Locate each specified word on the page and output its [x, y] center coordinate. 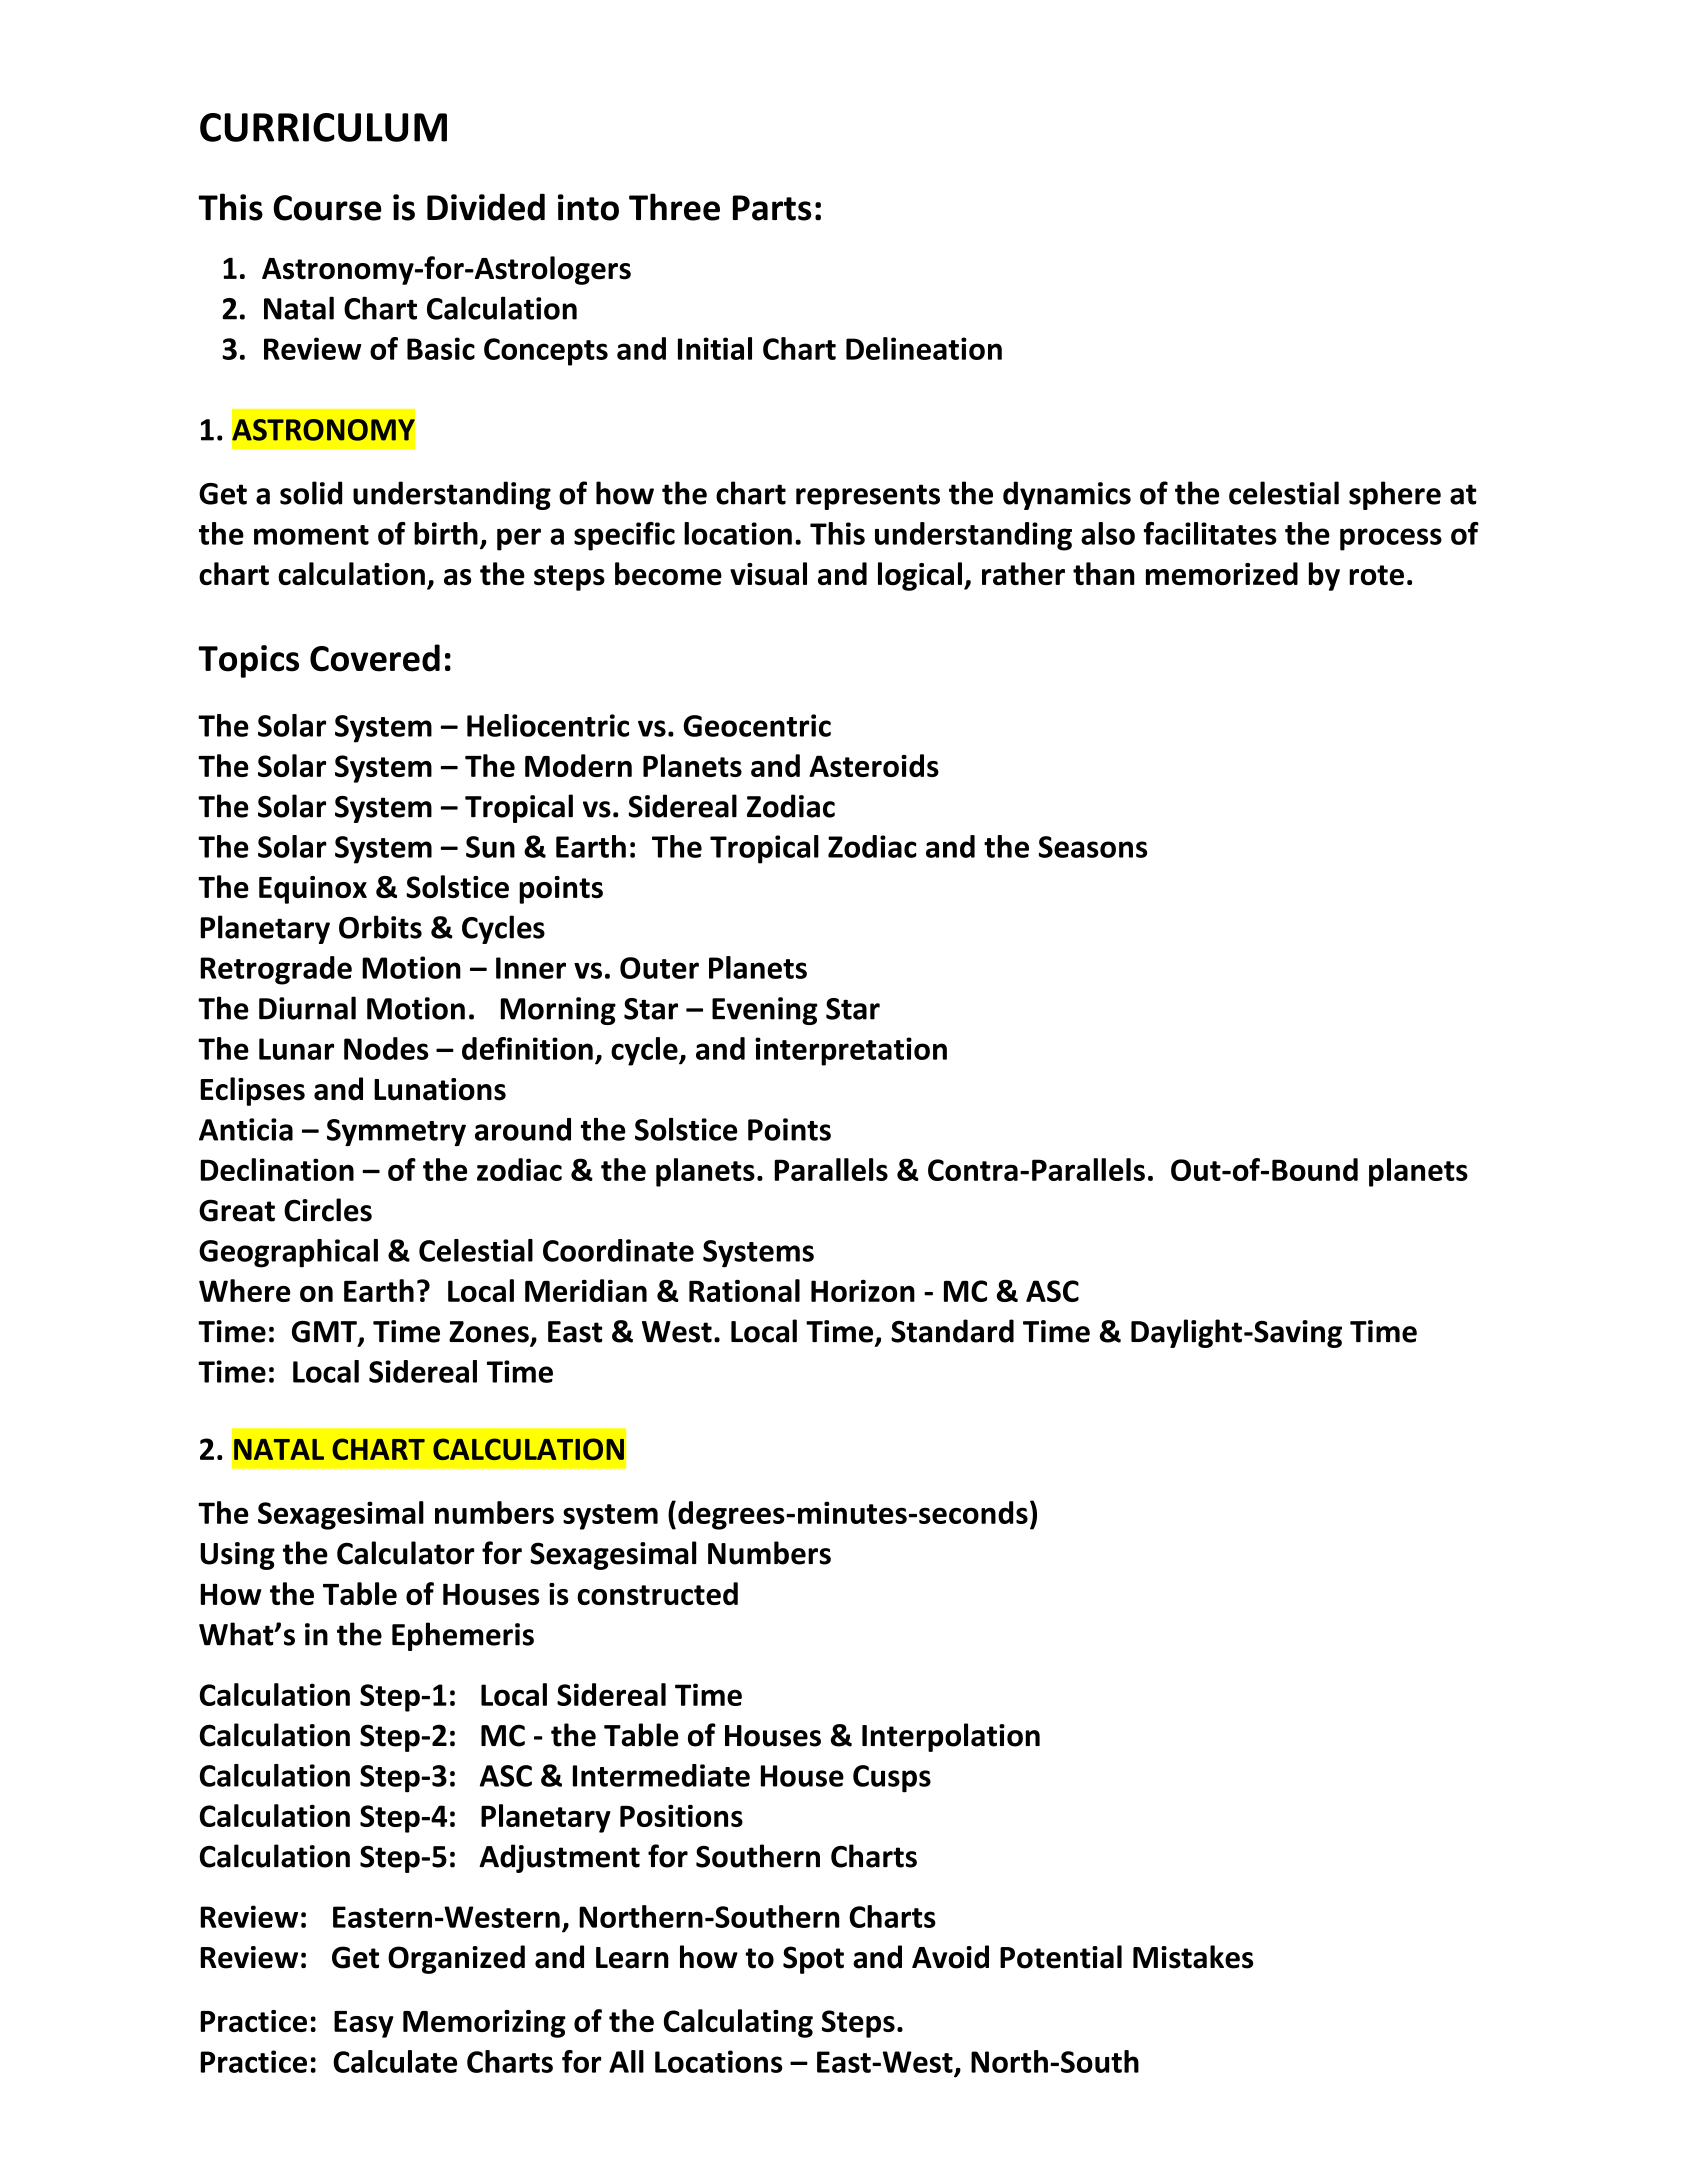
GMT [325, 1333]
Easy [364, 2024]
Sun [490, 847]
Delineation [924, 348]
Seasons [1093, 847]
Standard [952, 1331]
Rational [744, 1290]
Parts [772, 208]
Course [327, 208]
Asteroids [874, 765]
